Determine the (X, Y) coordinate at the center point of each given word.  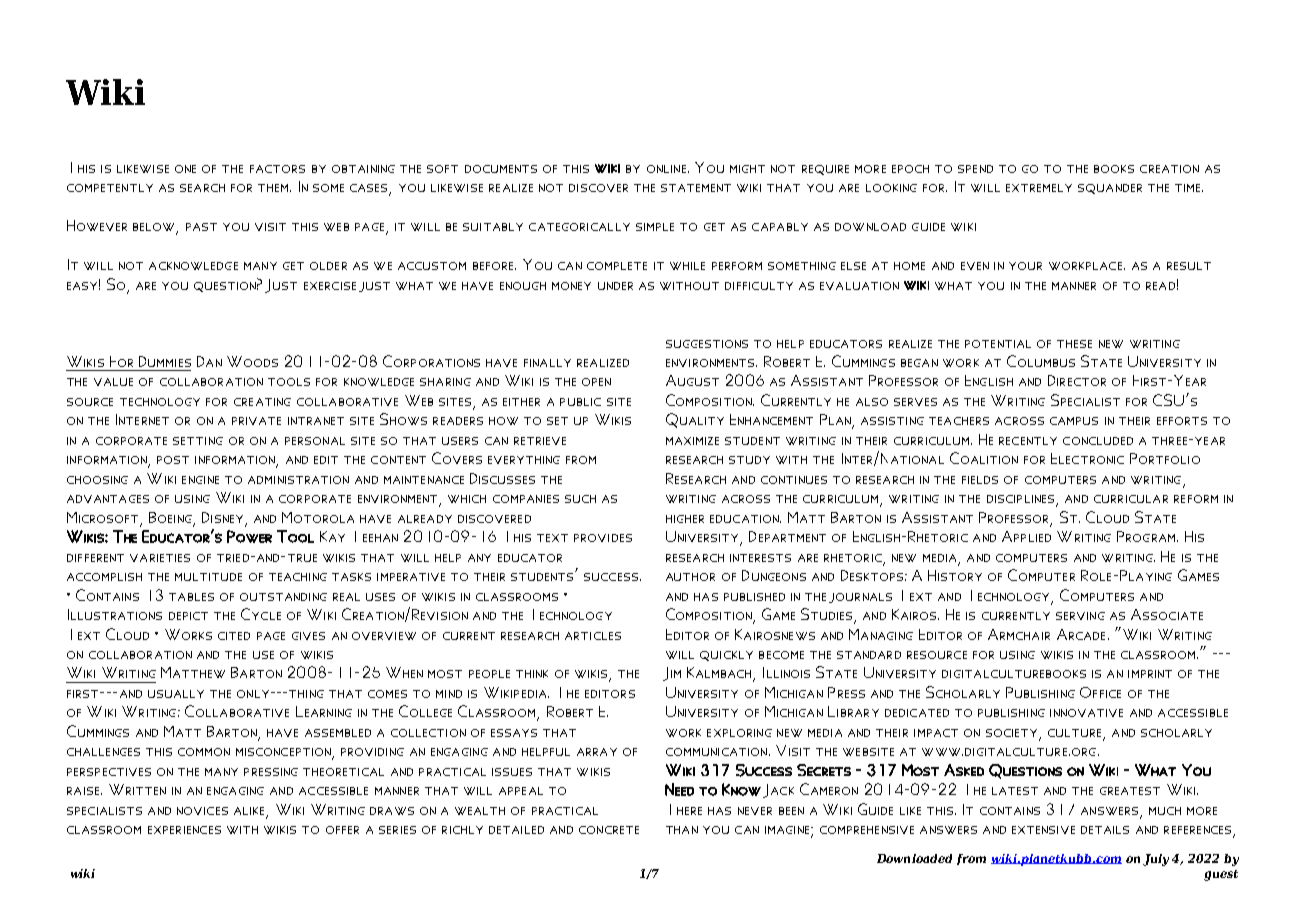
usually (176, 694)
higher (685, 519)
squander (1110, 189)
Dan (209, 361)
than (682, 830)
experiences (184, 830)
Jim (672, 674)
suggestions (707, 344)
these (1074, 344)
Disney (222, 517)
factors (277, 169)
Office (1100, 692)
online (666, 169)
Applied (1026, 536)
